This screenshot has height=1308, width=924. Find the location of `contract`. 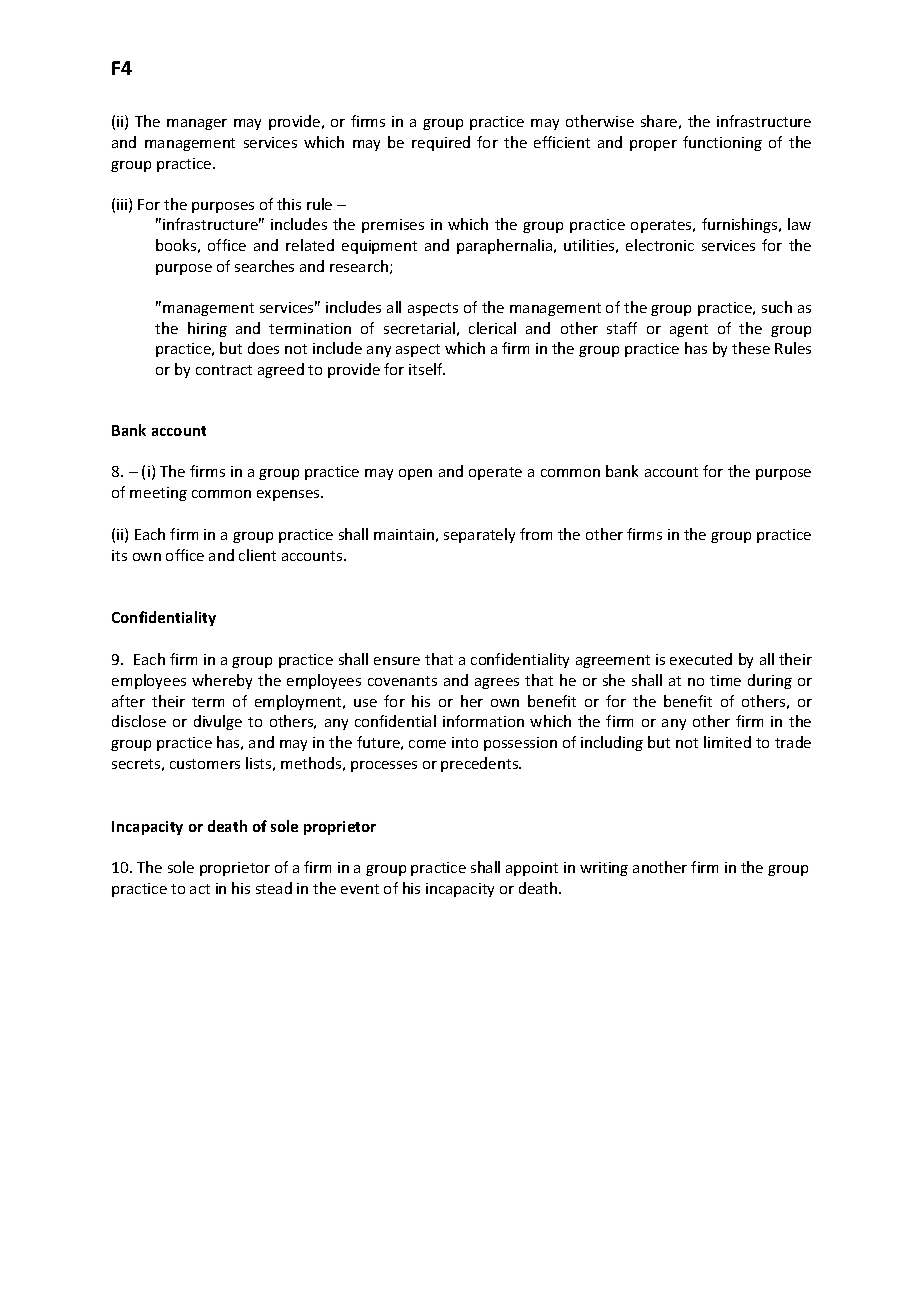

contract is located at coordinates (224, 370).
